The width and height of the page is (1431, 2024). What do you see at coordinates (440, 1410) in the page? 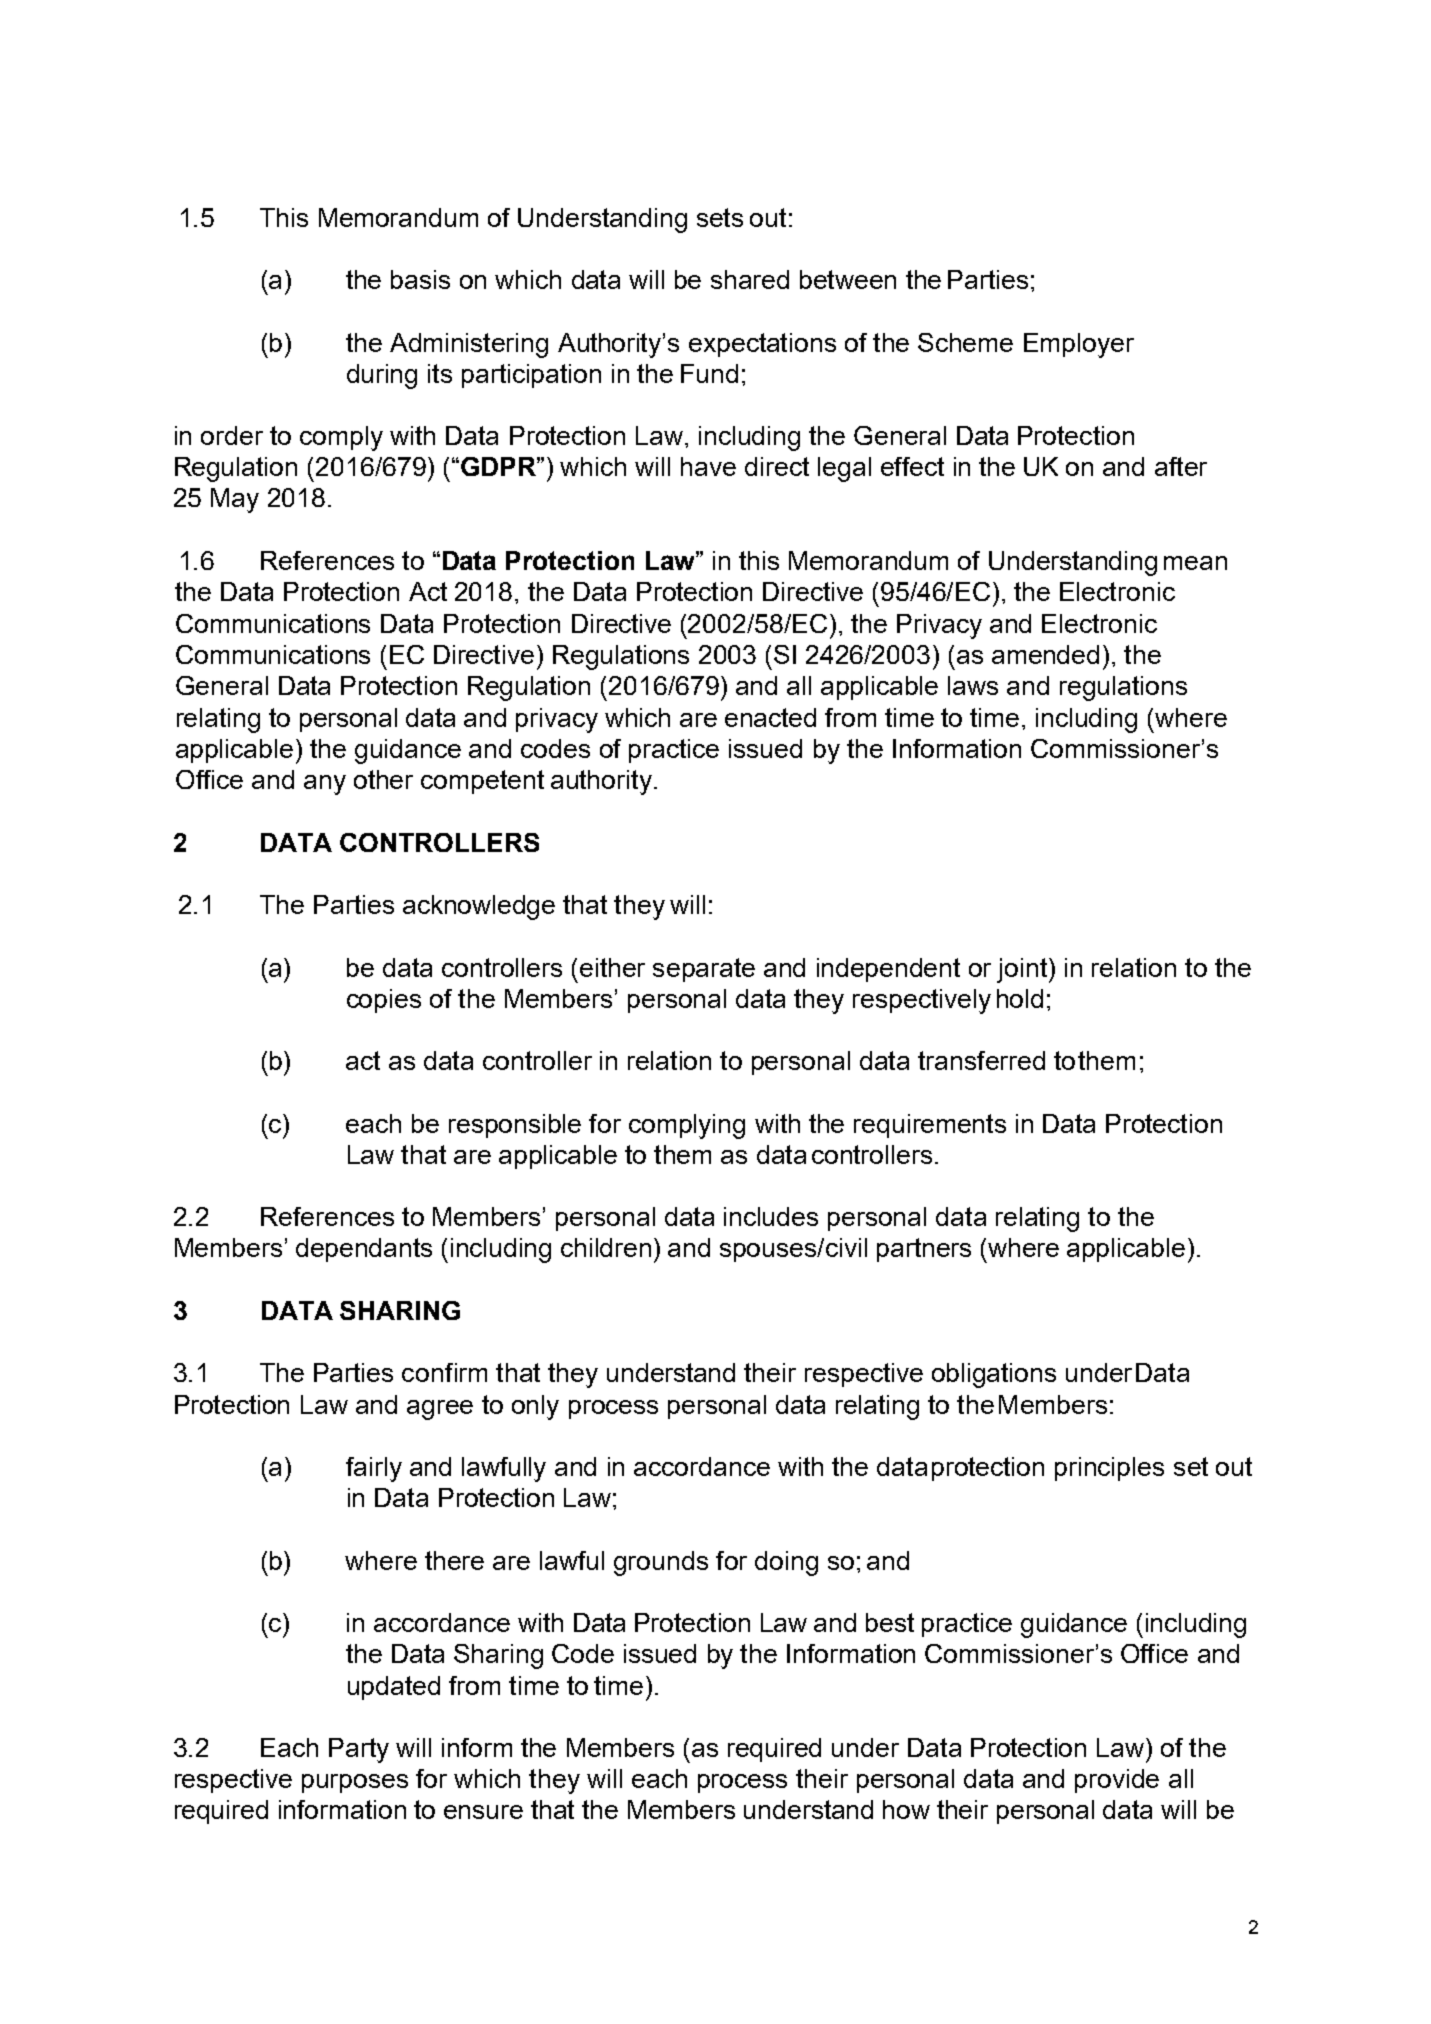
I see `agree` at bounding box center [440, 1410].
